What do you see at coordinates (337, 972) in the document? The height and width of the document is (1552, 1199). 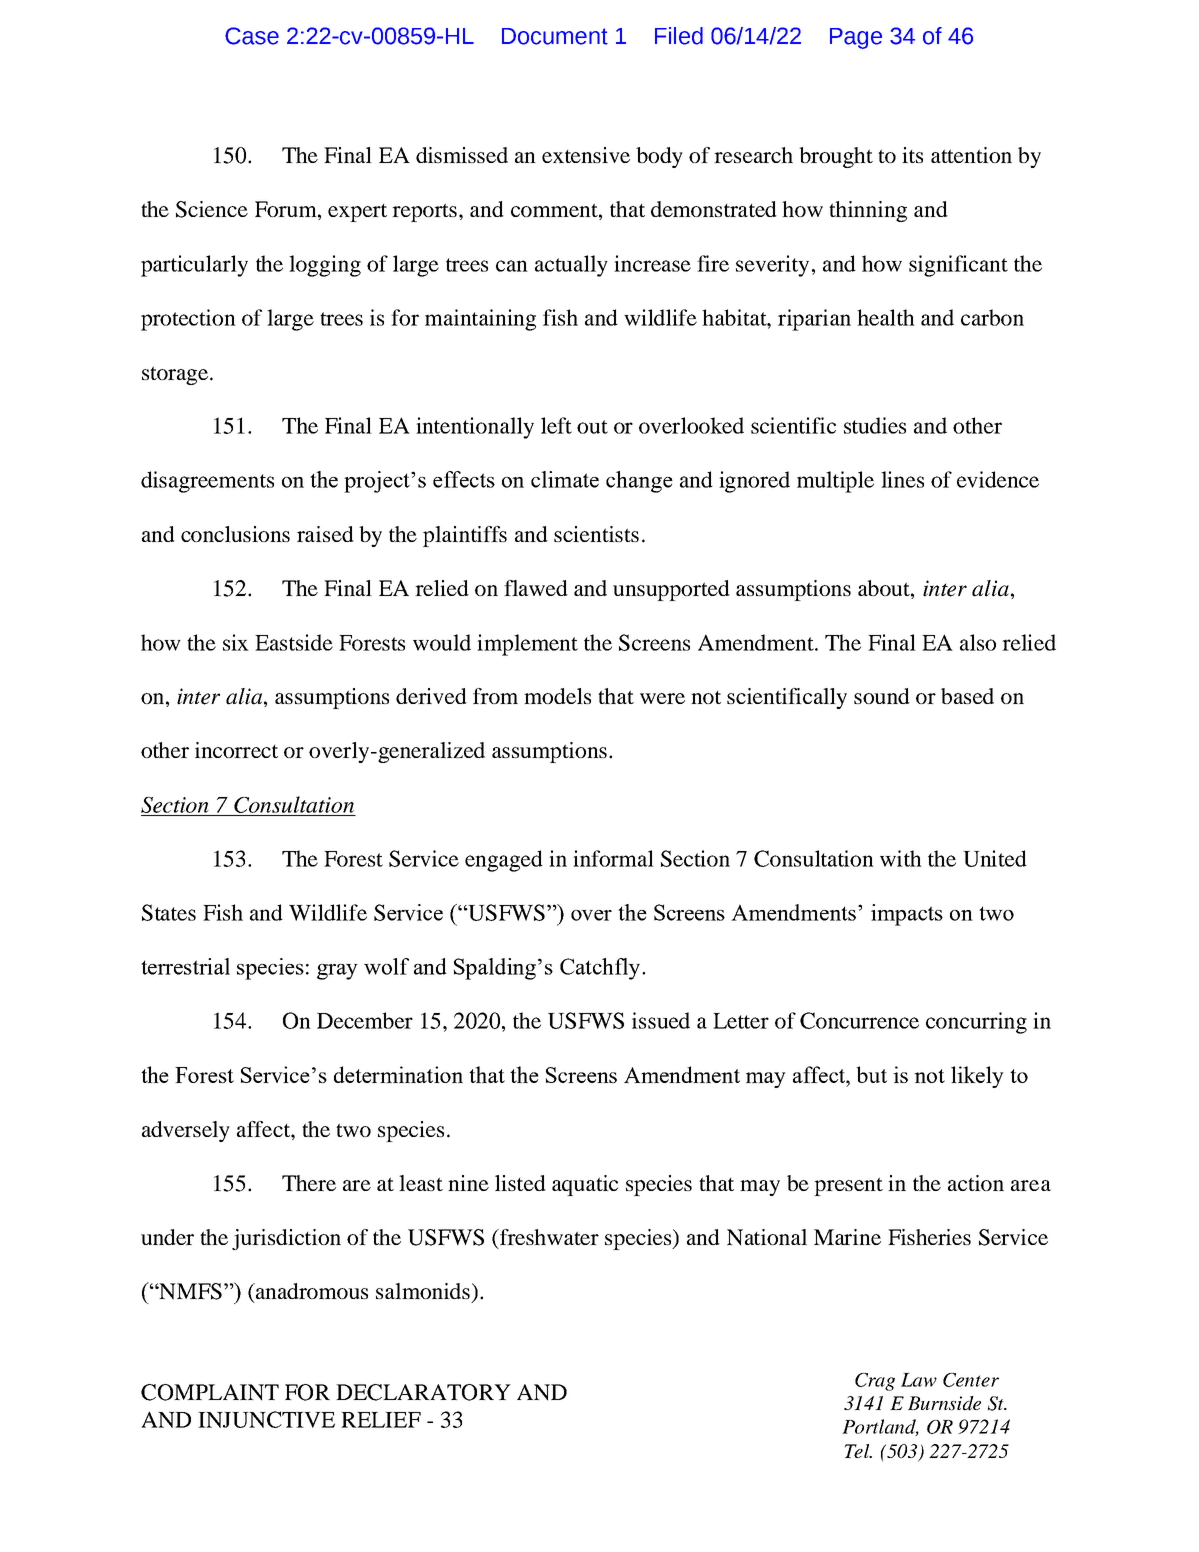 I see `gray` at bounding box center [337, 972].
